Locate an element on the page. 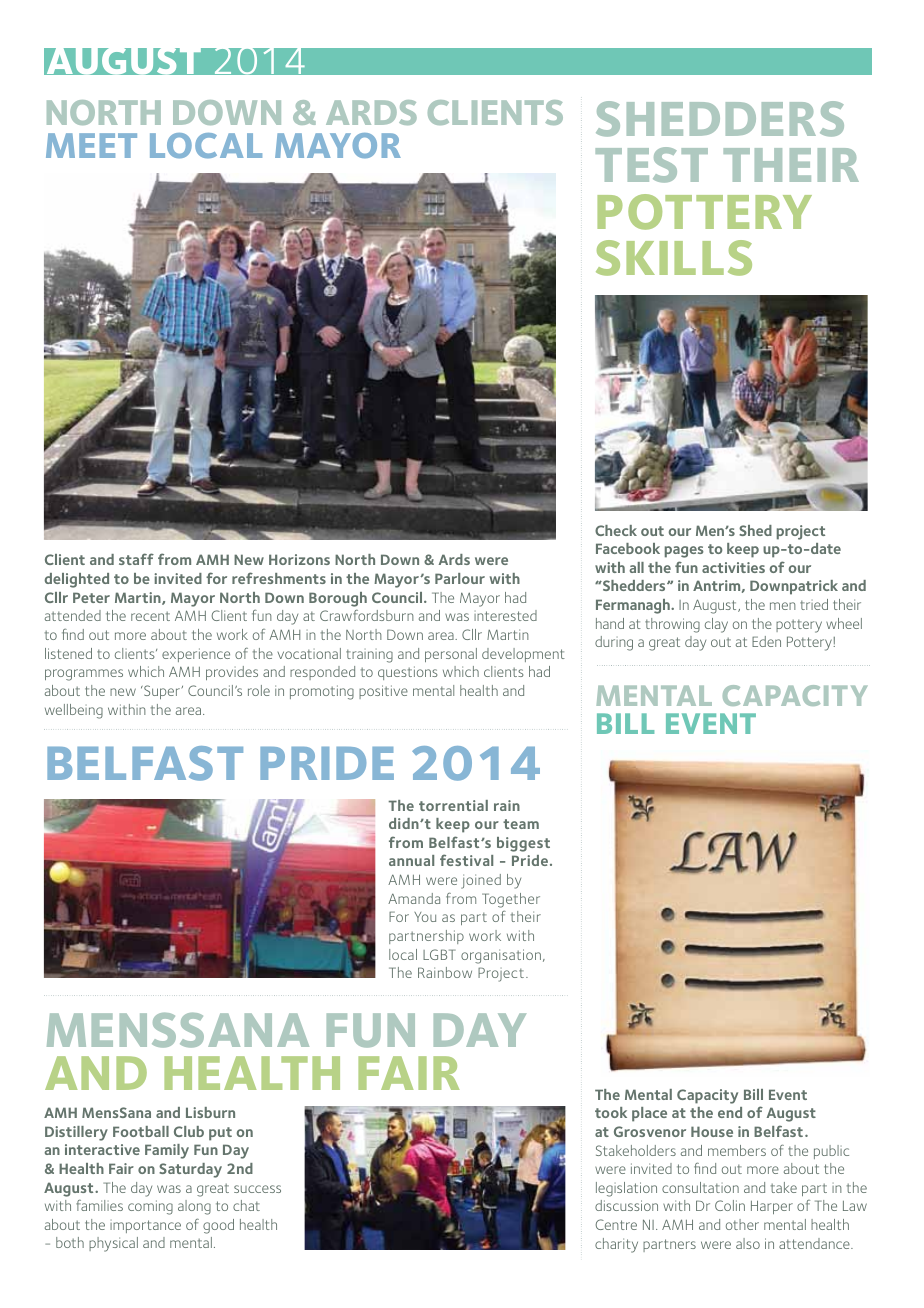  Meet is located at coordinates (91, 145).
